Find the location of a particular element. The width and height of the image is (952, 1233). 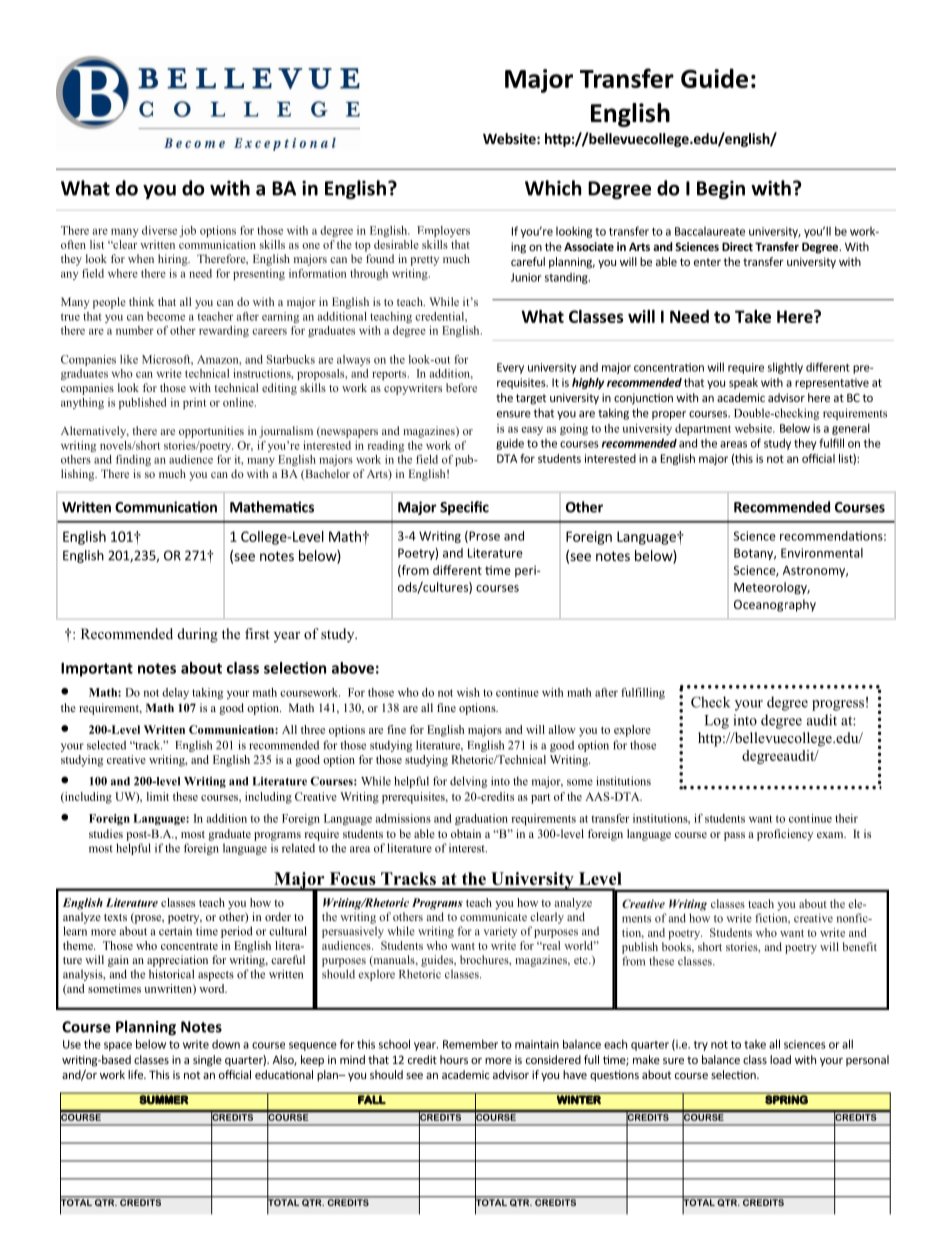

proficiency is located at coordinates (785, 835).
